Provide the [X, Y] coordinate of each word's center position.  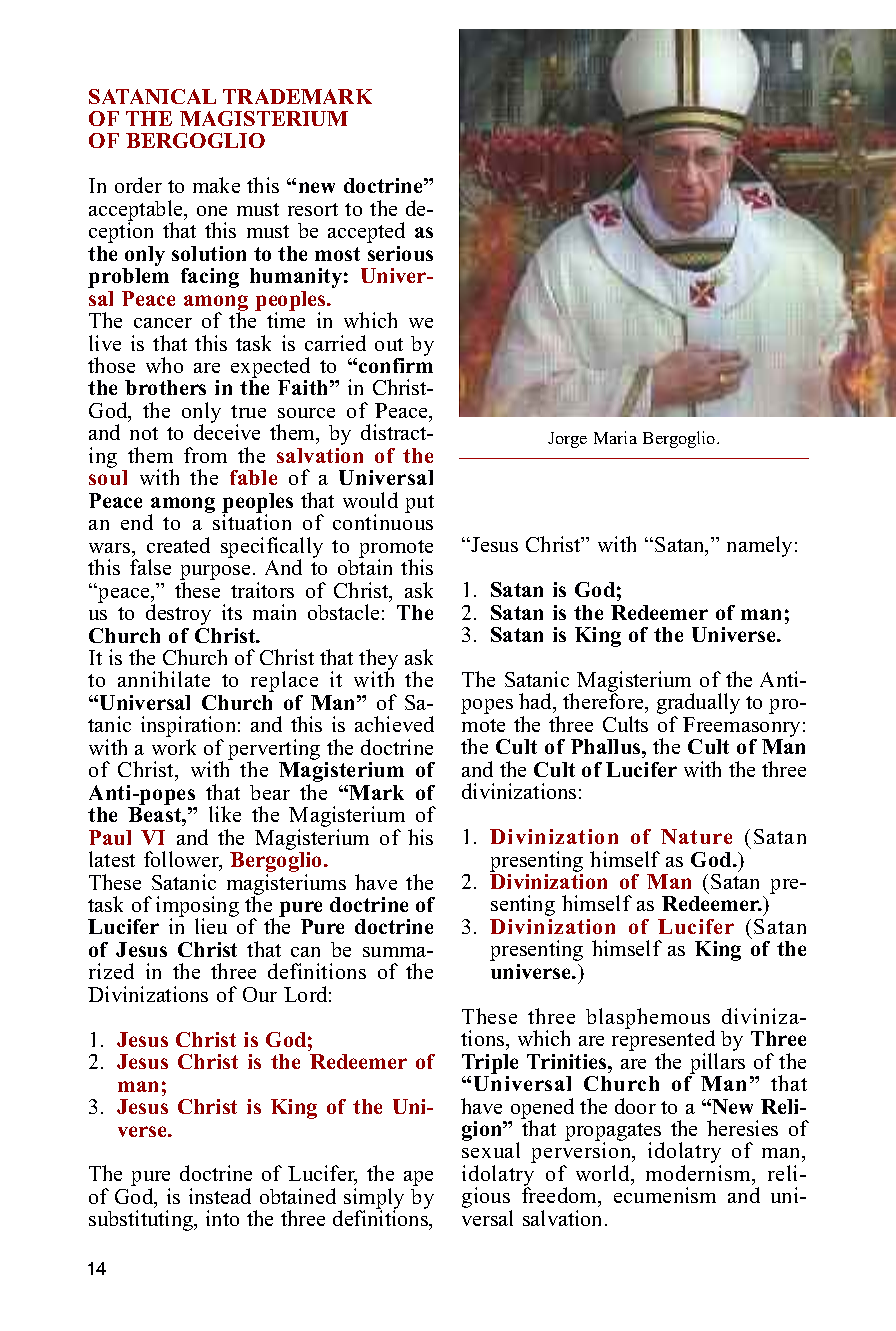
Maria [615, 437]
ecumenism [665, 1195]
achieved [394, 724]
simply [374, 1200]
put [419, 504]
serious [400, 253]
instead [220, 1196]
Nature [696, 836]
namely [759, 546]
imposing [197, 908]
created [178, 545]
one [212, 211]
